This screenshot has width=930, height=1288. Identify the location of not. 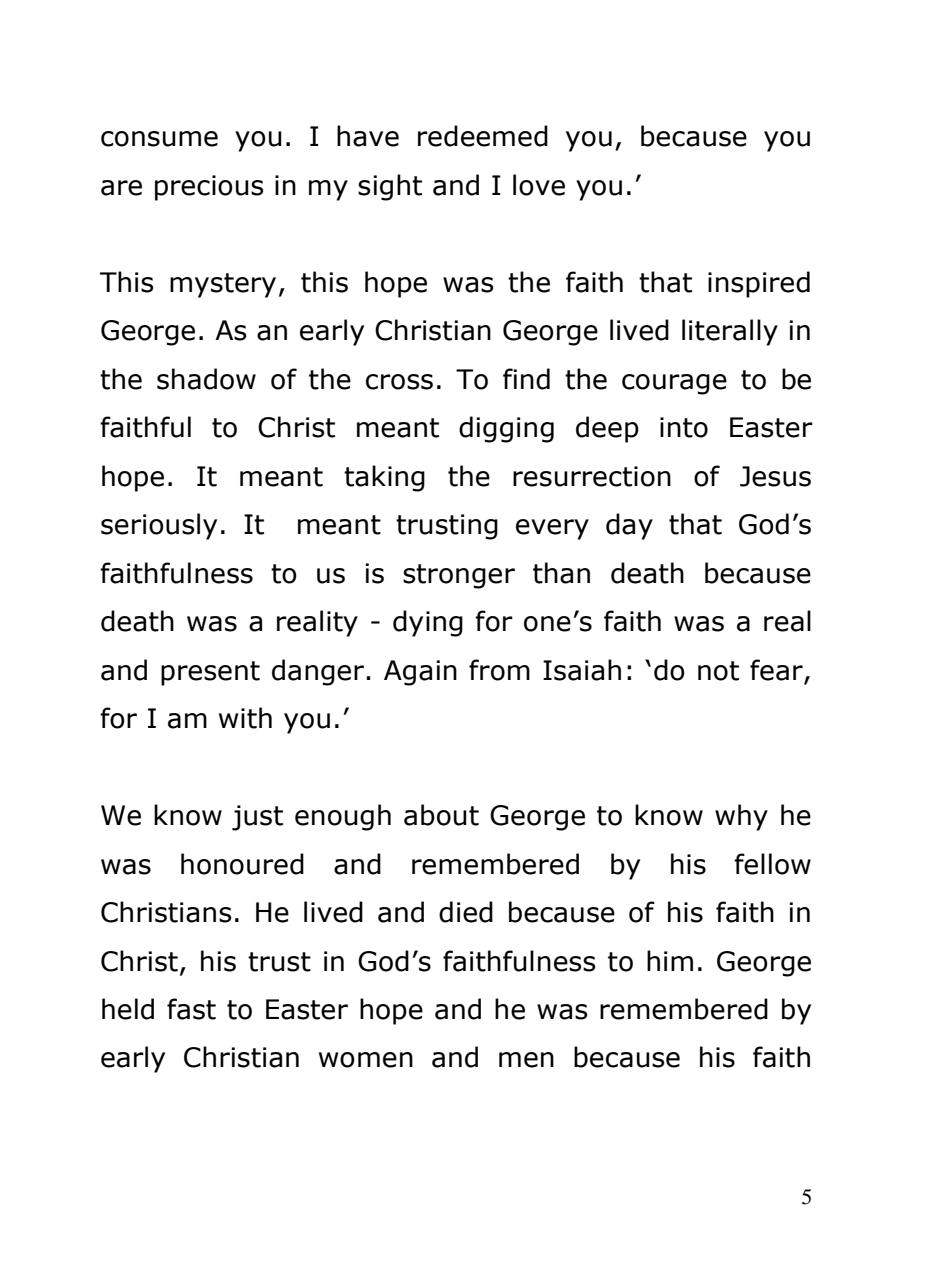
(718, 671).
